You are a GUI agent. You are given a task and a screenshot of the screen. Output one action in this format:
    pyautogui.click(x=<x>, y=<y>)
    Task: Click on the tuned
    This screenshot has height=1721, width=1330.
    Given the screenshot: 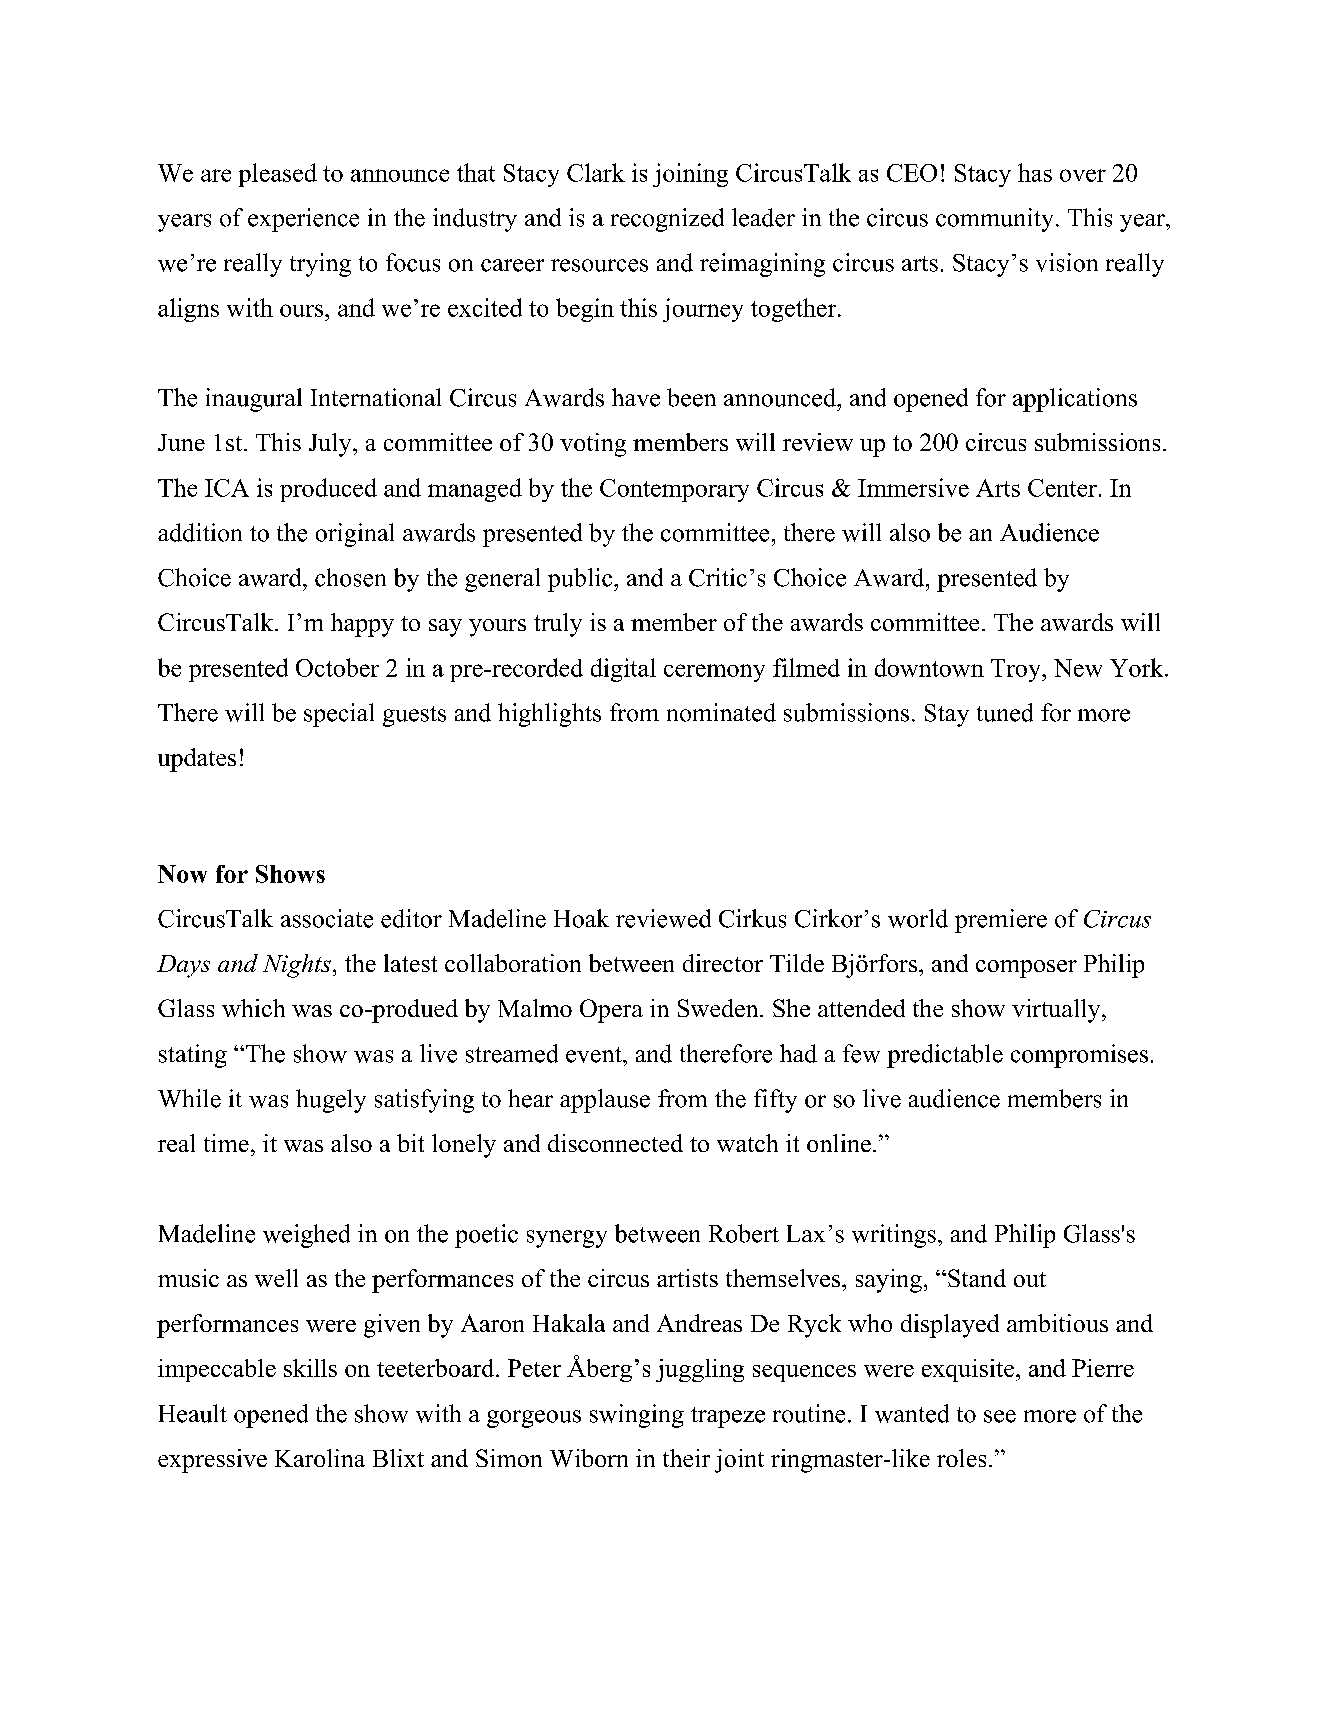 What is the action you would take?
    pyautogui.click(x=1005, y=712)
